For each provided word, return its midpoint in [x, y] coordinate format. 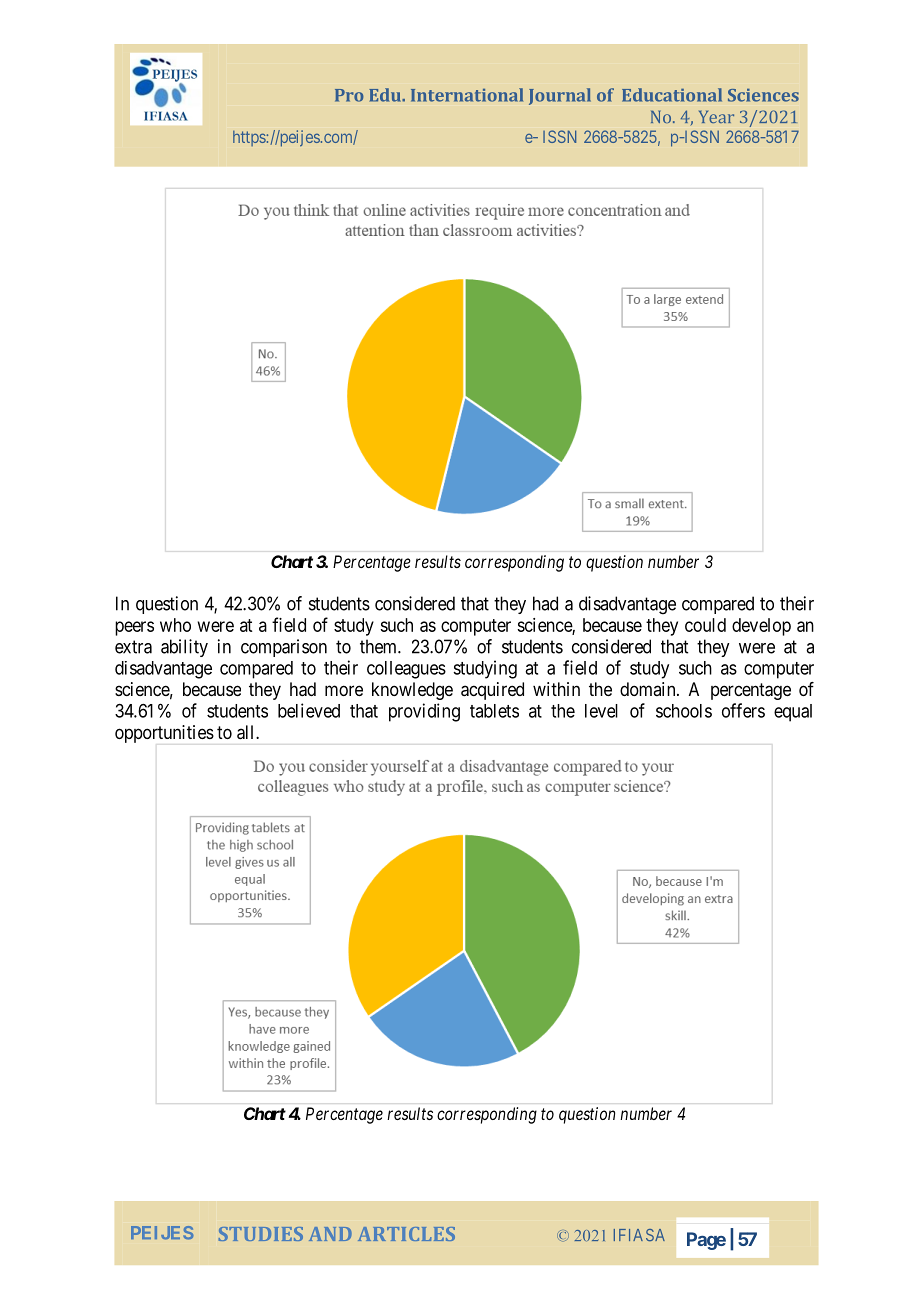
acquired [492, 691]
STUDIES [261, 1234]
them [379, 646]
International [467, 95]
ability [184, 648]
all [247, 732]
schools [684, 711]
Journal [560, 96]
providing [424, 712]
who [175, 625]
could [705, 625]
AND [330, 1234]
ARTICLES [406, 1234]
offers [743, 710]
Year [716, 117]
